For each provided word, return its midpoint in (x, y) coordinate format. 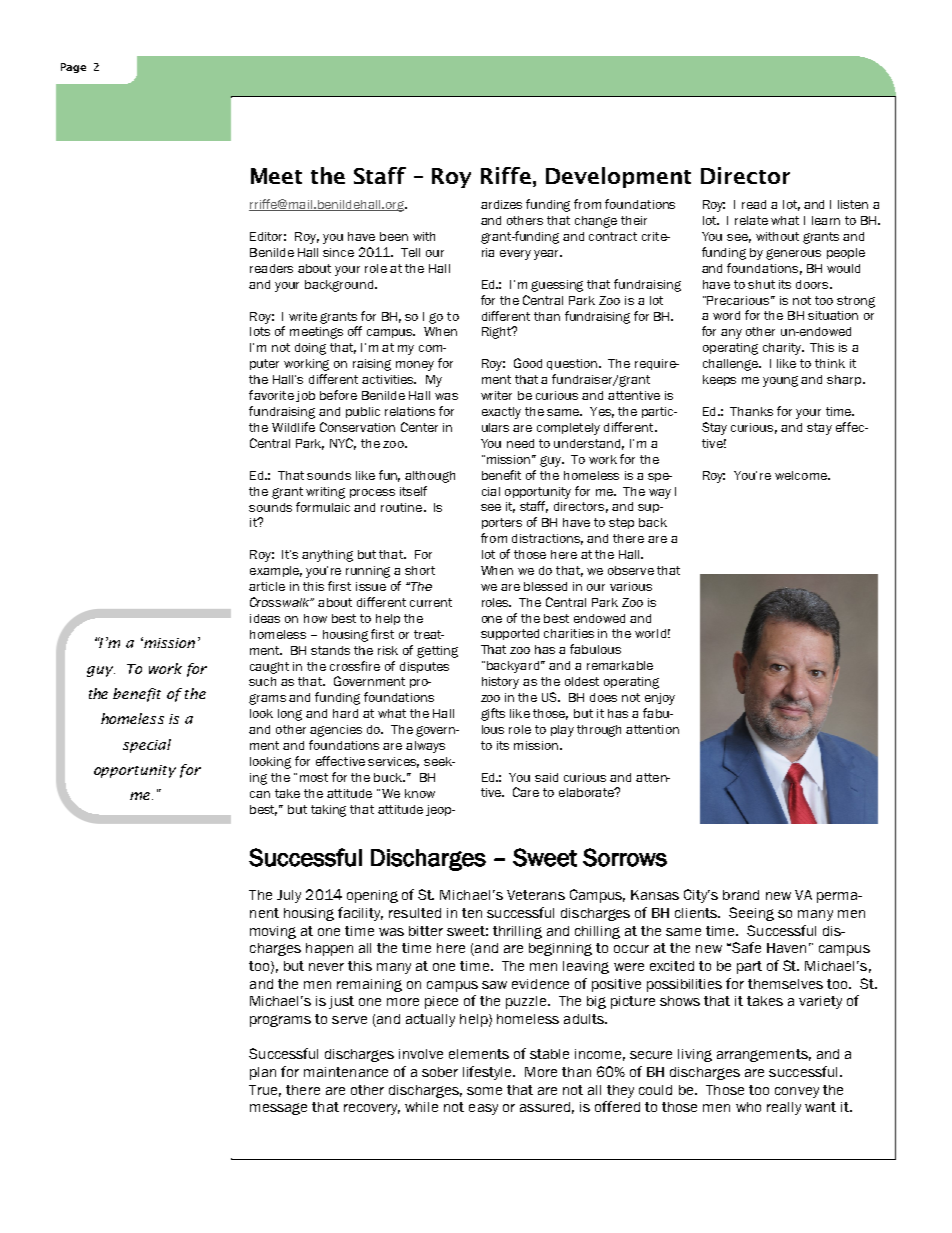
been (394, 236)
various (631, 586)
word (726, 315)
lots (260, 331)
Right (498, 332)
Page (73, 68)
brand (741, 895)
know (420, 793)
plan (263, 1073)
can (260, 794)
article (267, 586)
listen (853, 204)
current (431, 602)
